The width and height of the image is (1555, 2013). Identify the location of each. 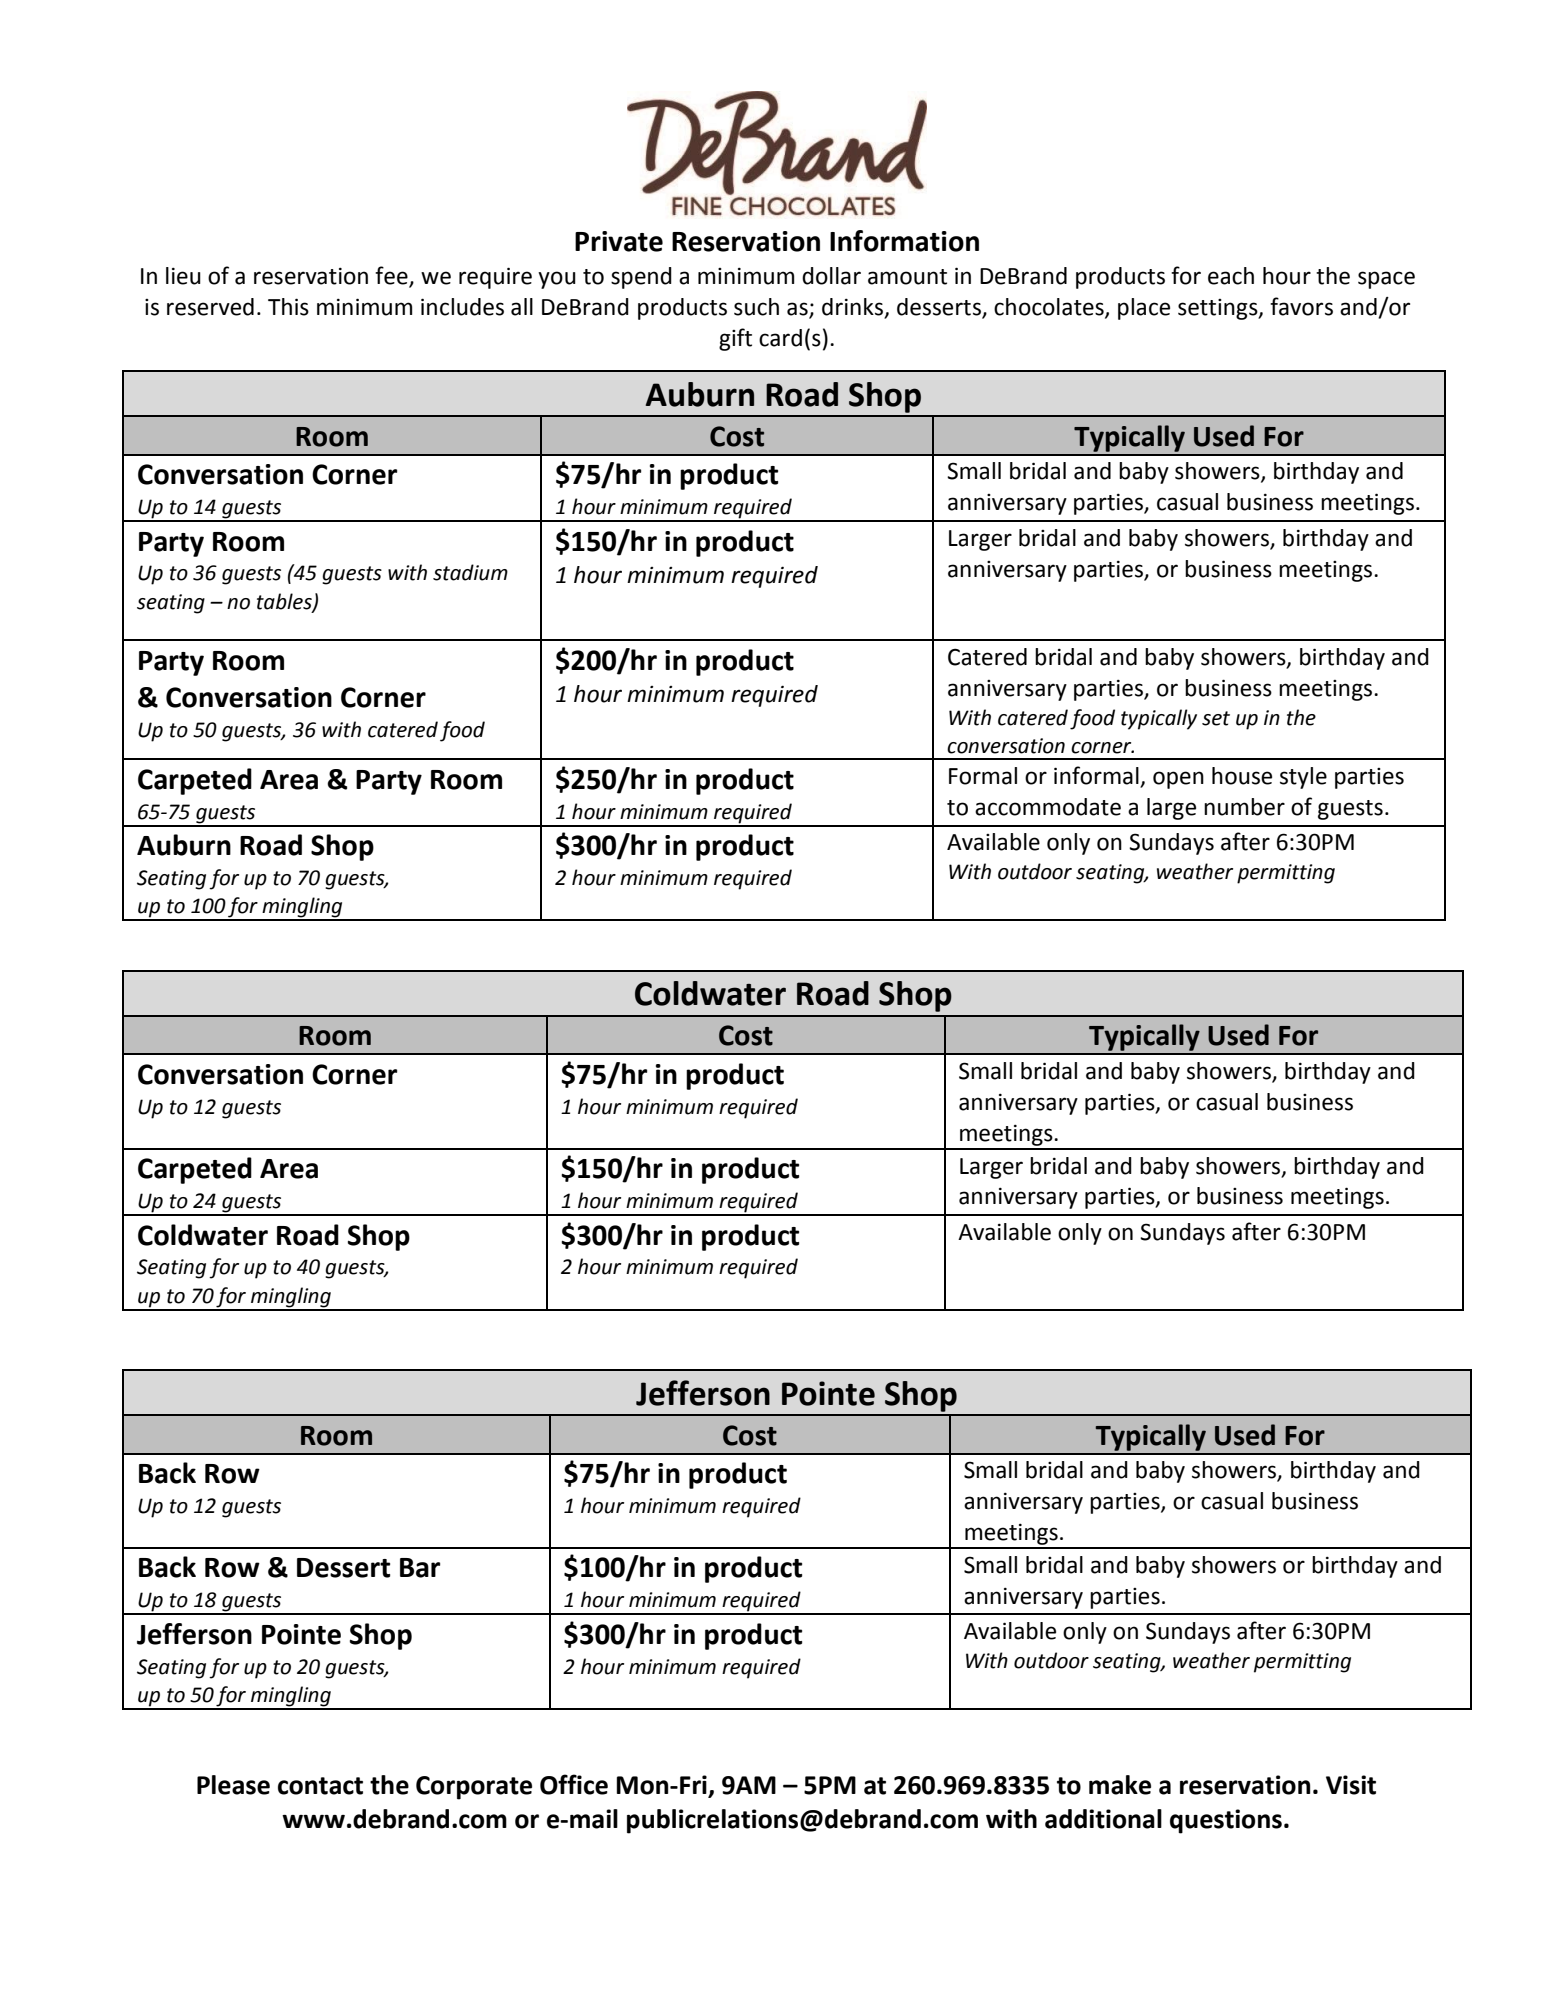
(1231, 276).
